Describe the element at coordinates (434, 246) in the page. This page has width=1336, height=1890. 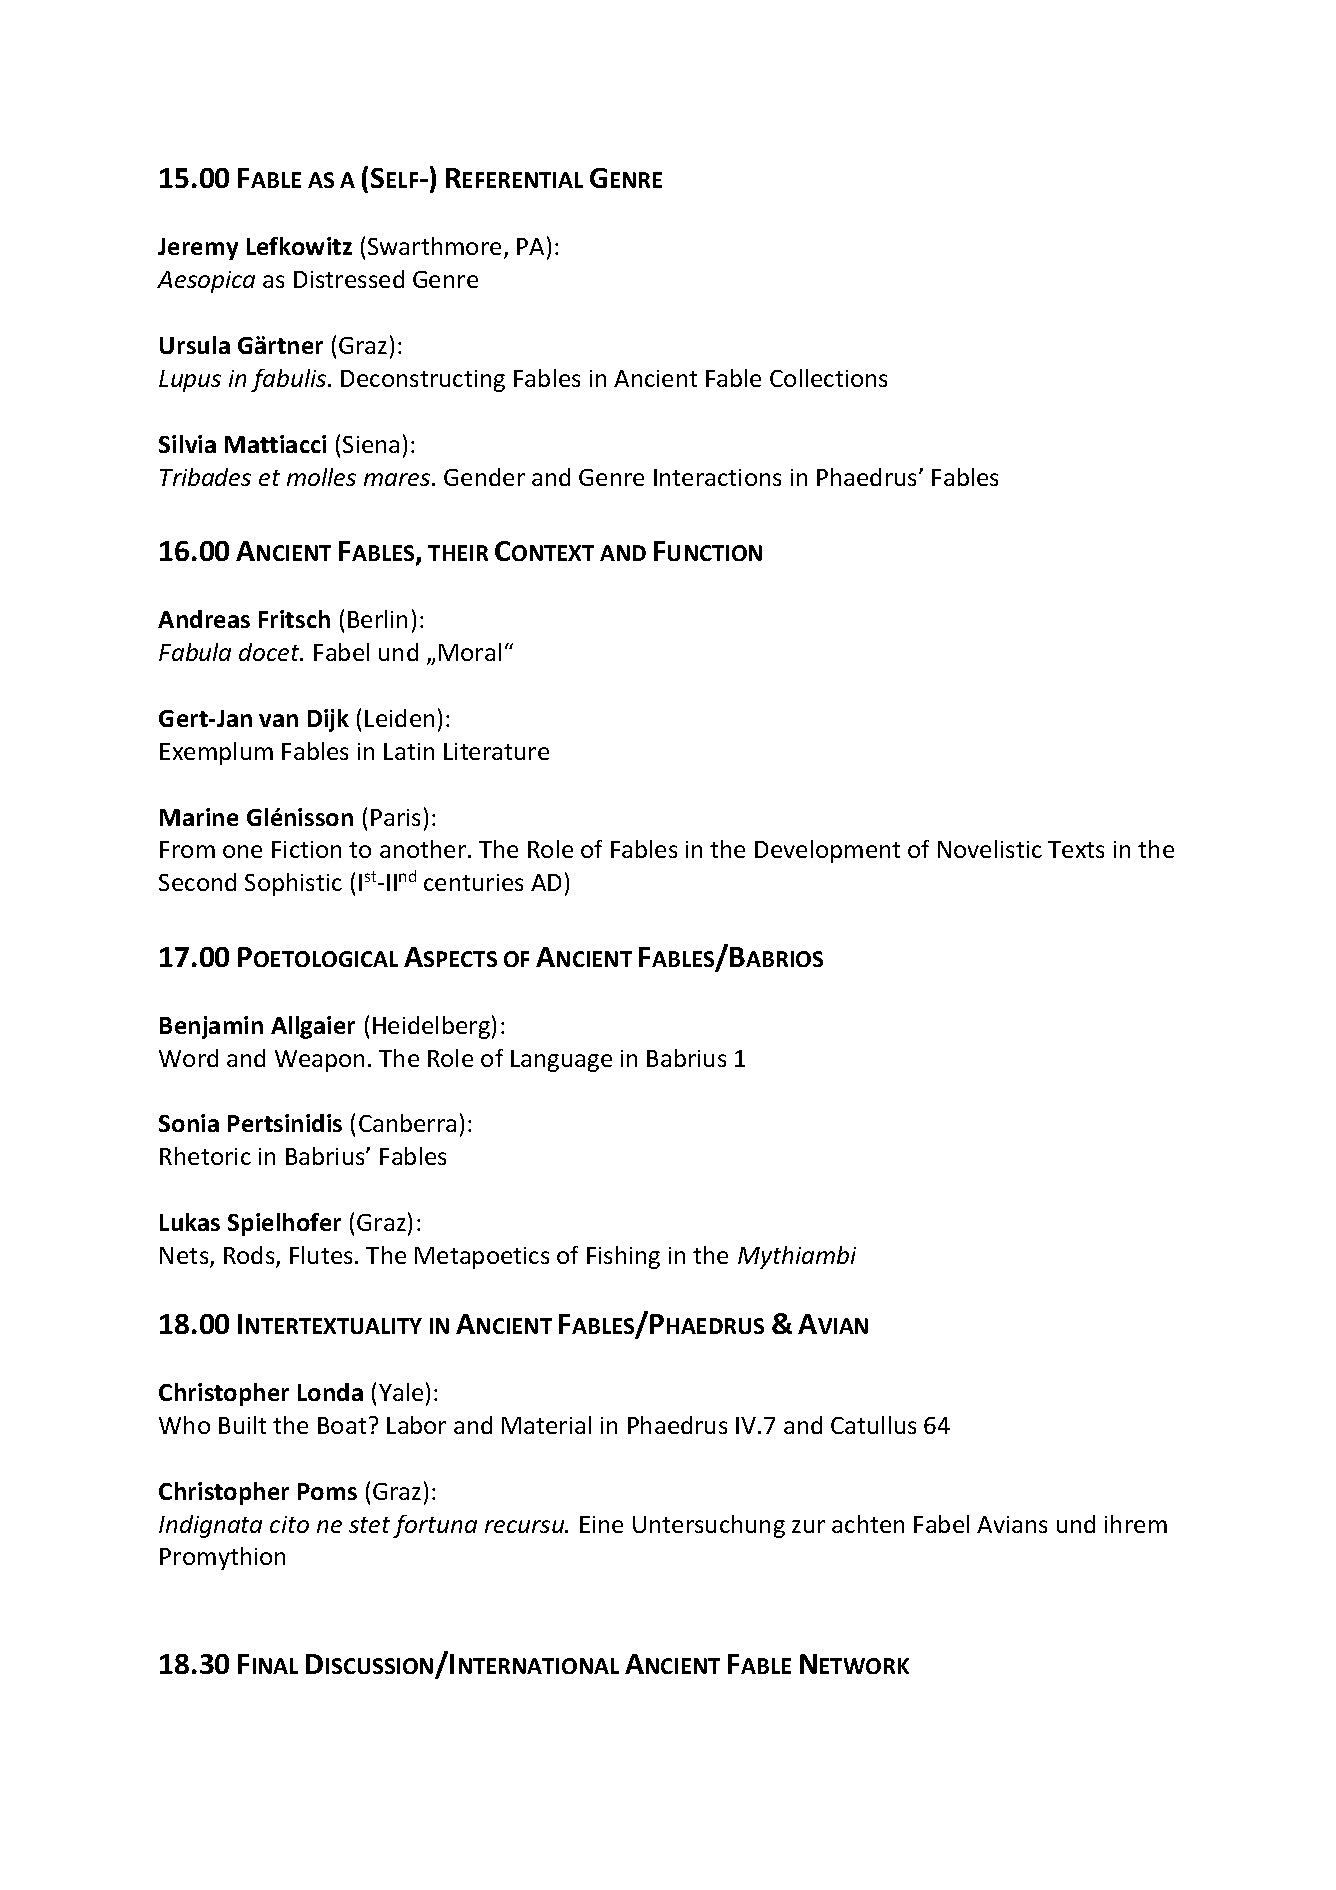
I see `Swarthmore` at that location.
